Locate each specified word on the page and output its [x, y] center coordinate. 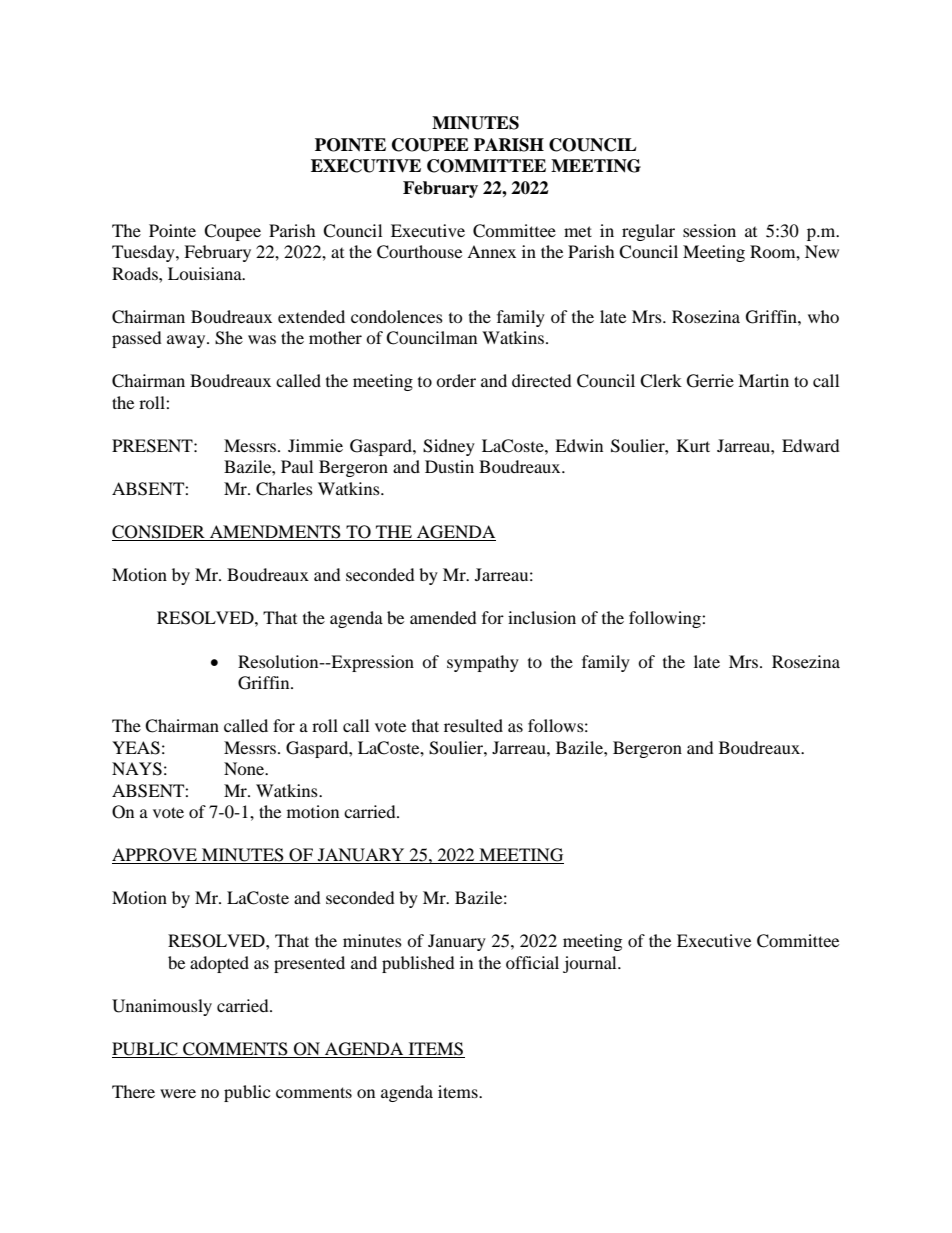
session [709, 230]
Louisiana [206, 273]
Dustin [449, 466]
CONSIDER [158, 532]
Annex [491, 251]
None [245, 768]
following [666, 619]
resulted [473, 725]
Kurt [693, 445]
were [178, 1093]
